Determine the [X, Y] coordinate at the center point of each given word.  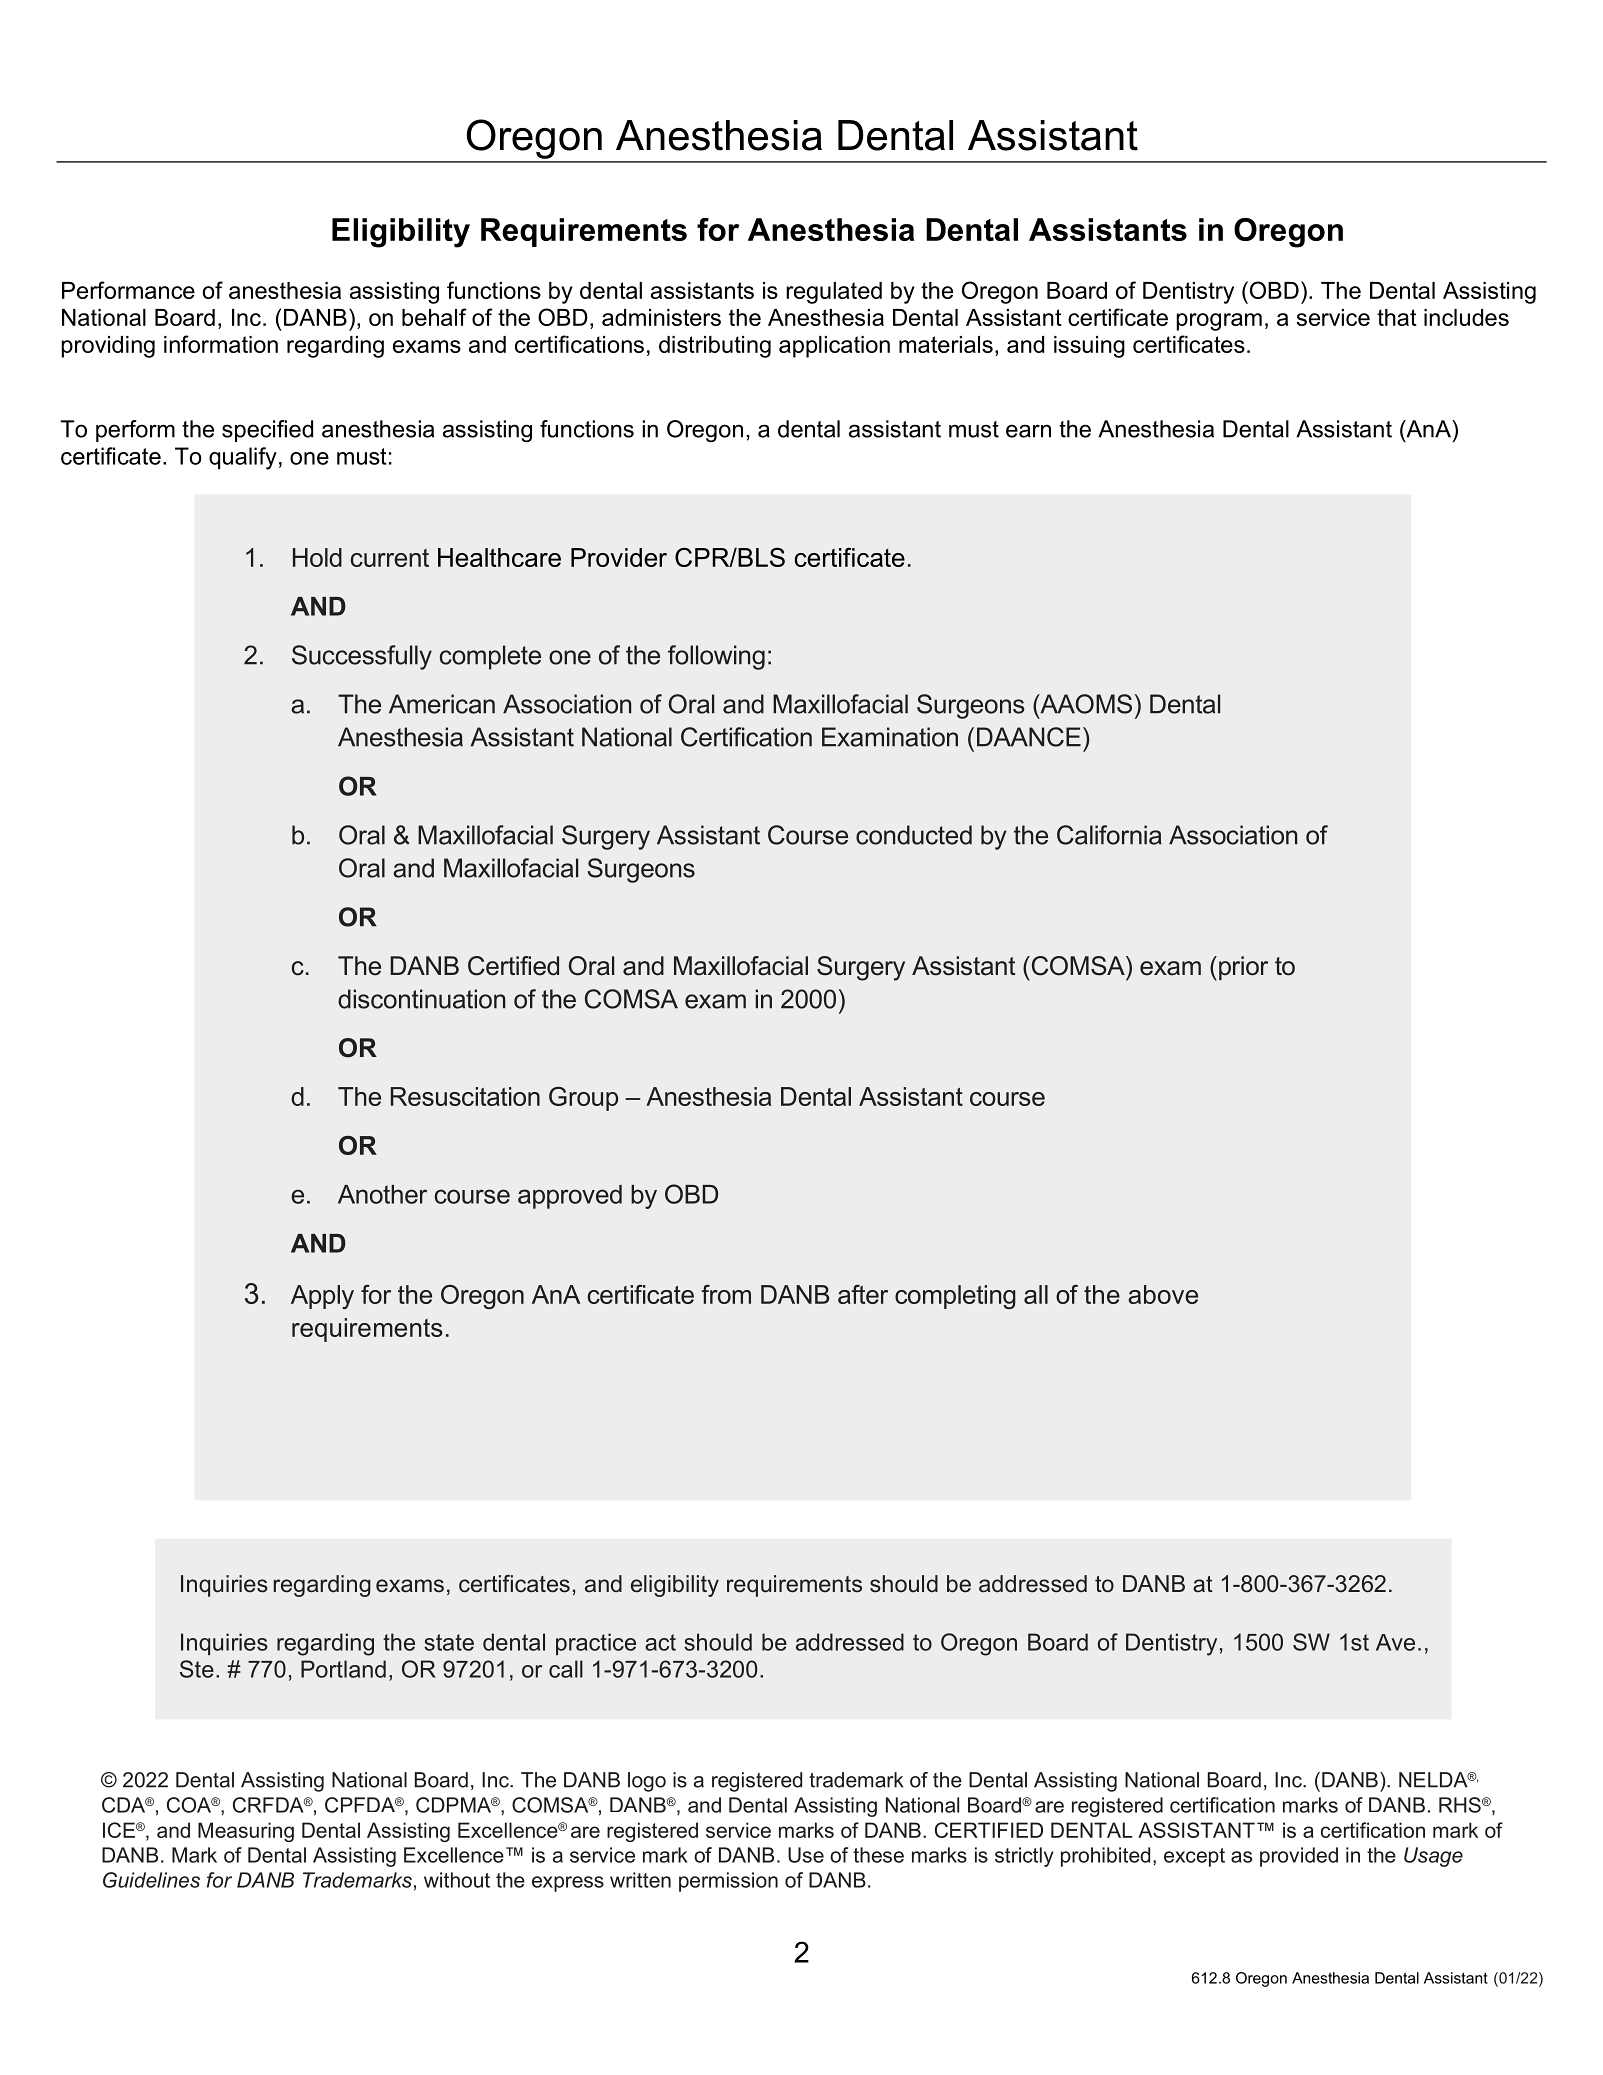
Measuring [246, 1832]
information [221, 344]
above [1163, 1294]
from [726, 1294]
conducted [914, 835]
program [1219, 322]
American [442, 704]
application [834, 347]
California [1109, 835]
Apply [322, 1297]
